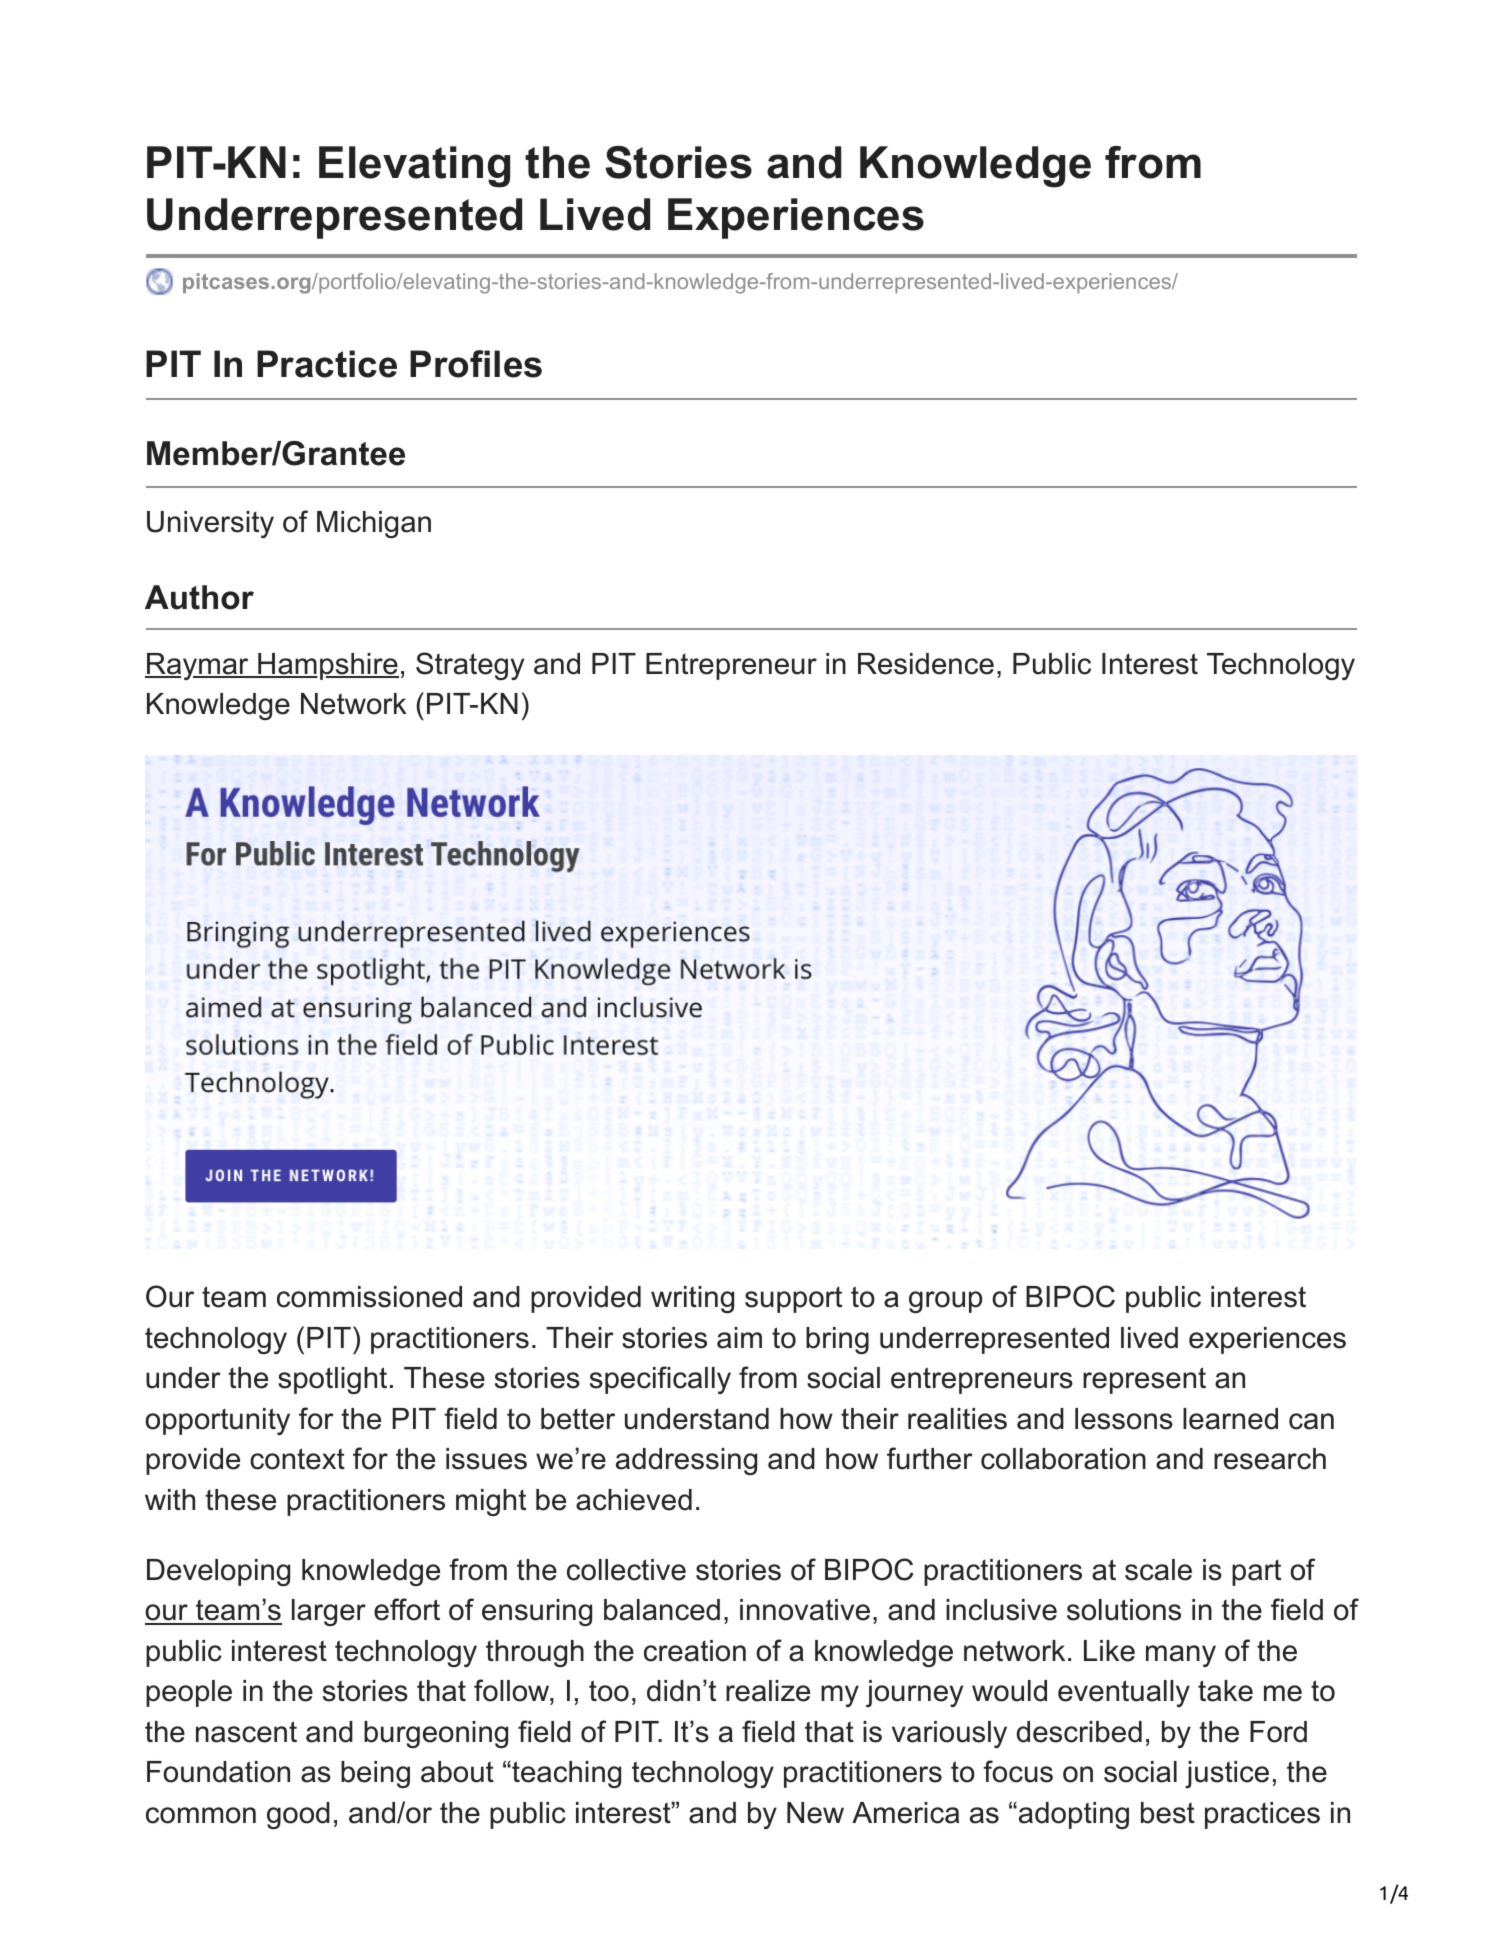 Image resolution: width=1503 pixels, height=1945 pixels. What do you see at coordinates (793, 1300) in the screenshot?
I see `support` at bounding box center [793, 1300].
